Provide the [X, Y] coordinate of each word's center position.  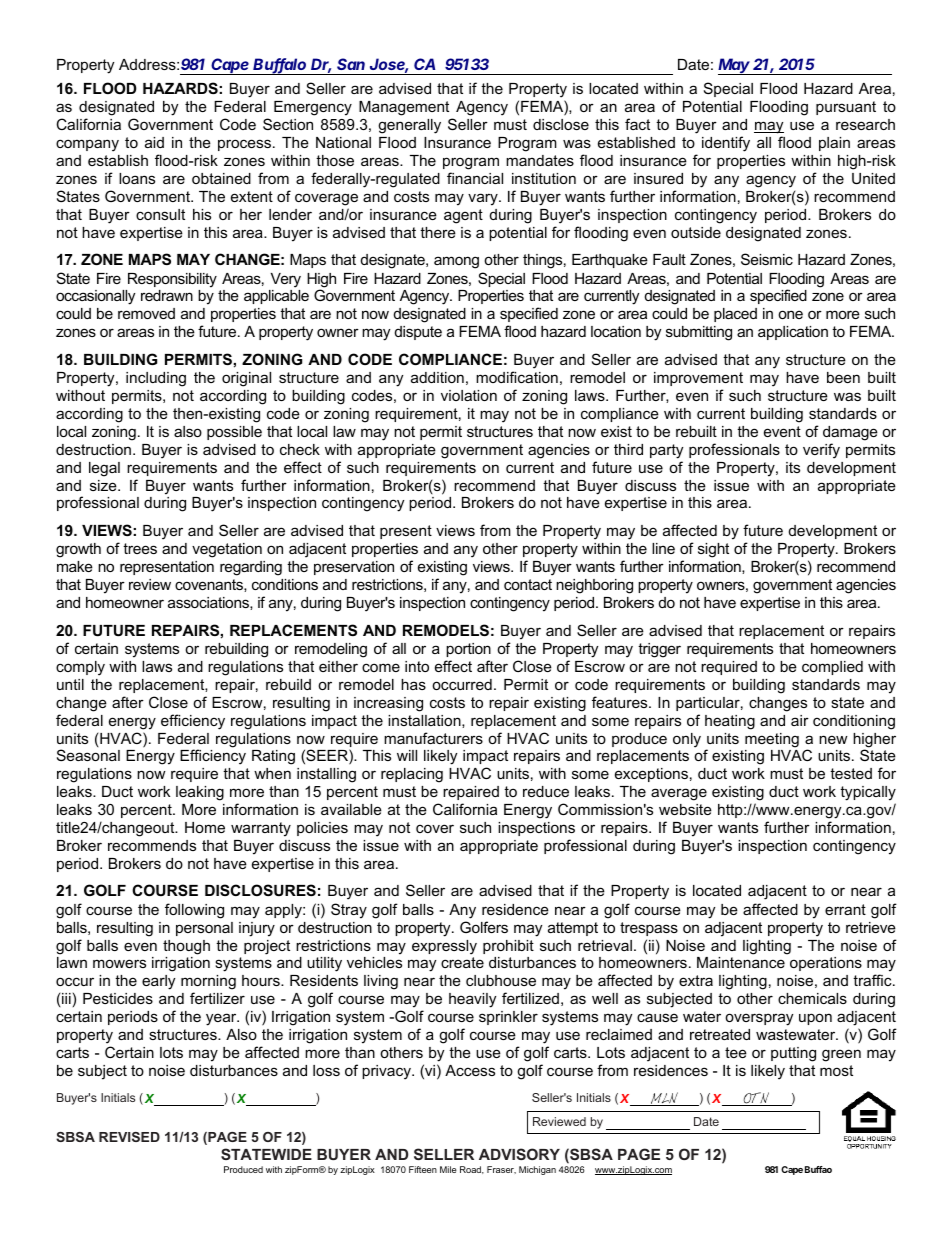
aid [154, 142]
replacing [412, 775]
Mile [448, 1169]
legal [104, 469]
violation [469, 395]
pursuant [846, 108]
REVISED [129, 1137]
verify [821, 451]
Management [404, 108]
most [836, 1070]
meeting [772, 740]
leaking [200, 793]
